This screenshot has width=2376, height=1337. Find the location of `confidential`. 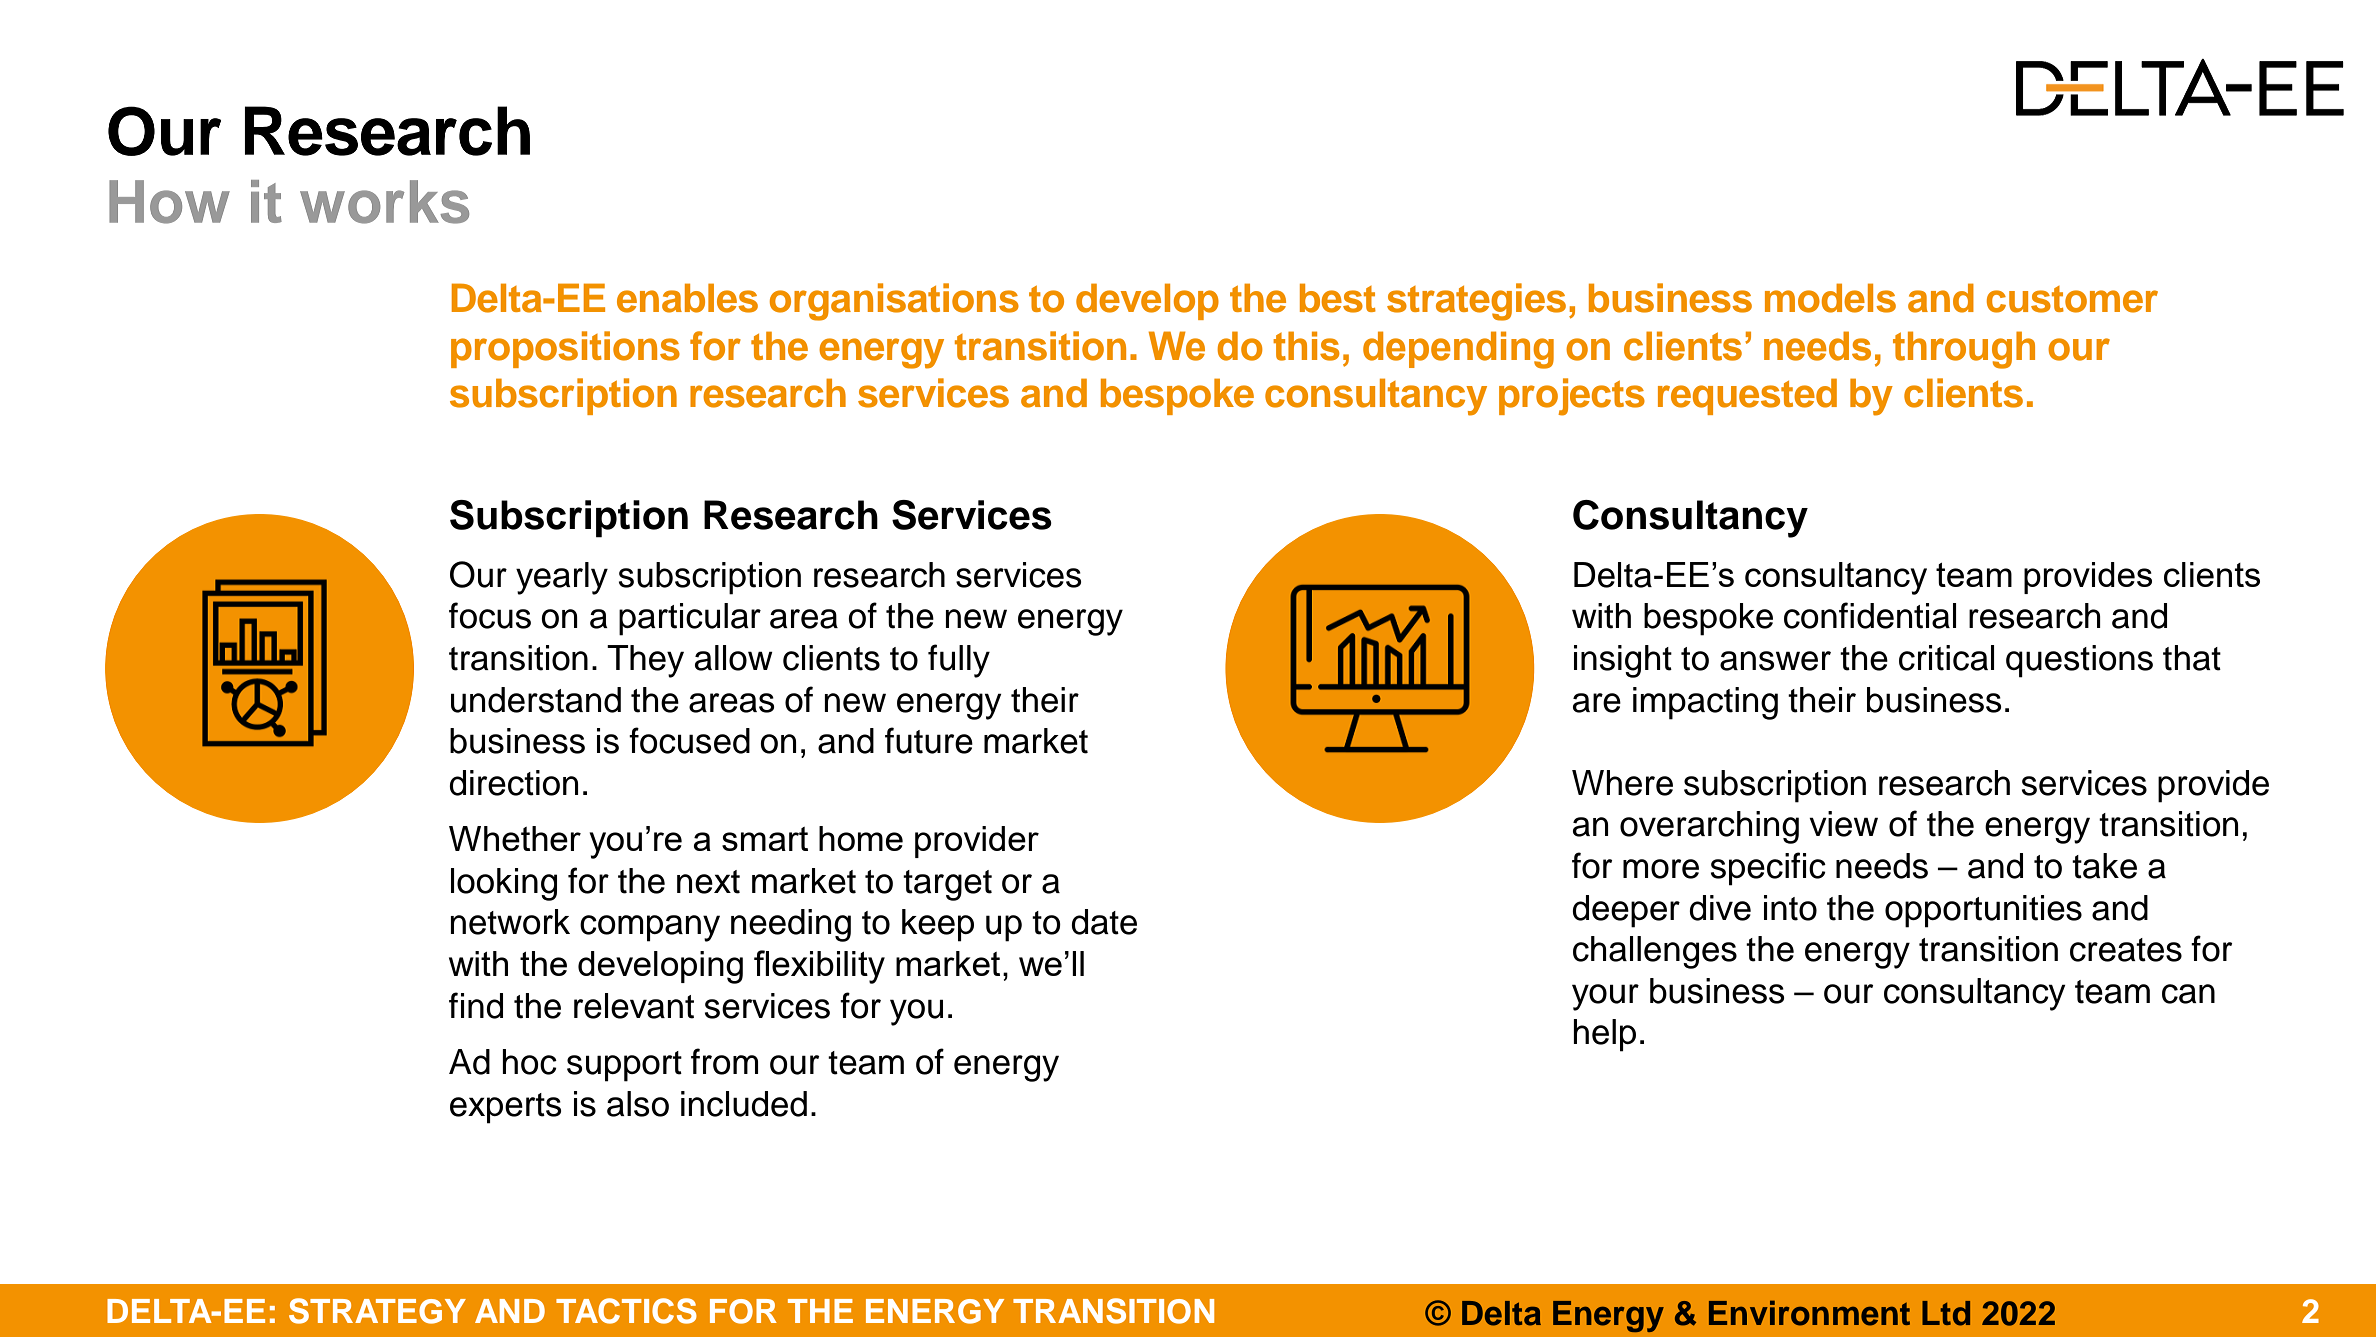

confidential is located at coordinates (1870, 615).
